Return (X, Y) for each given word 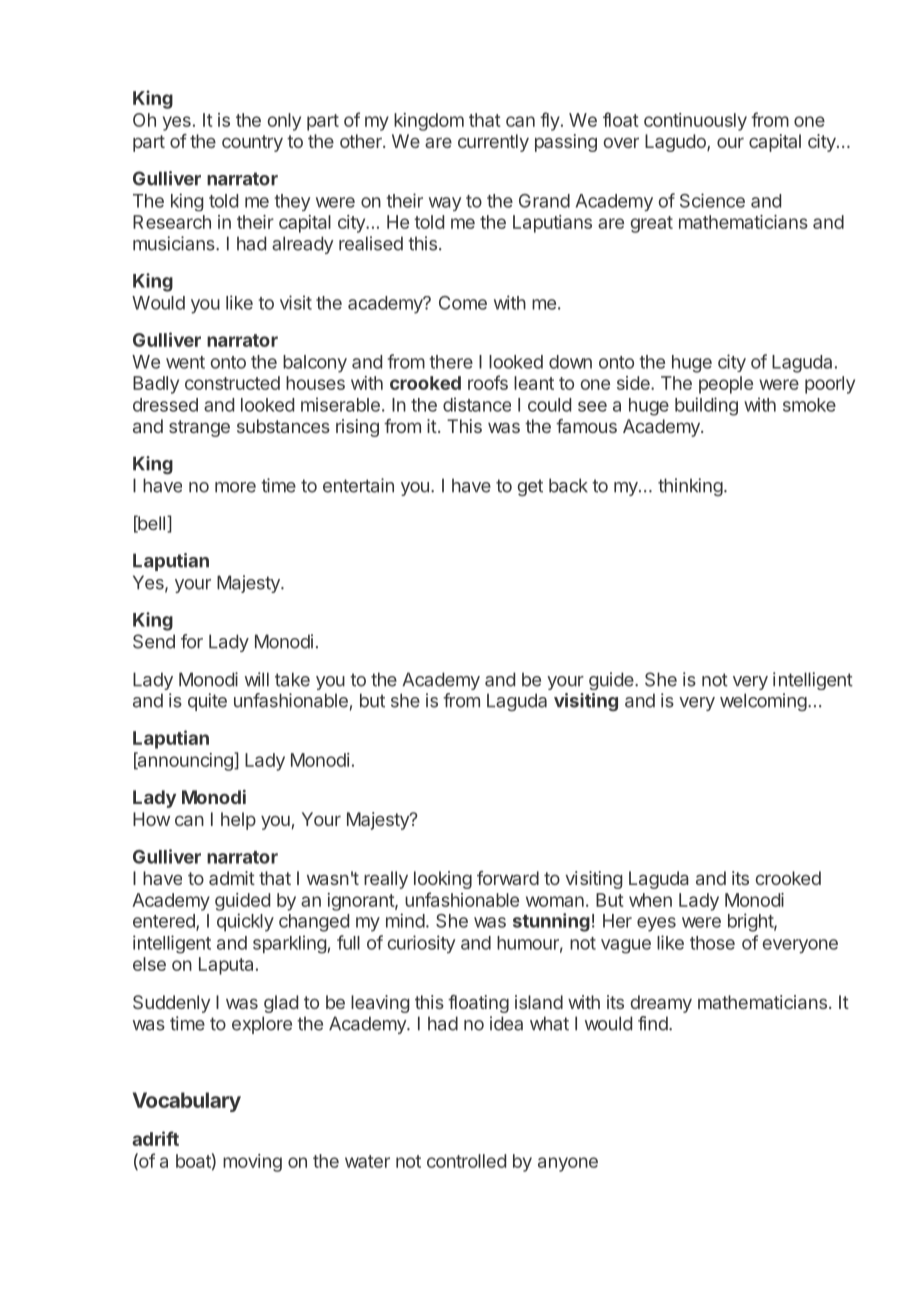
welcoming (763, 702)
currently (493, 143)
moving (252, 1163)
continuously (695, 122)
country (252, 143)
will (257, 679)
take (292, 679)
